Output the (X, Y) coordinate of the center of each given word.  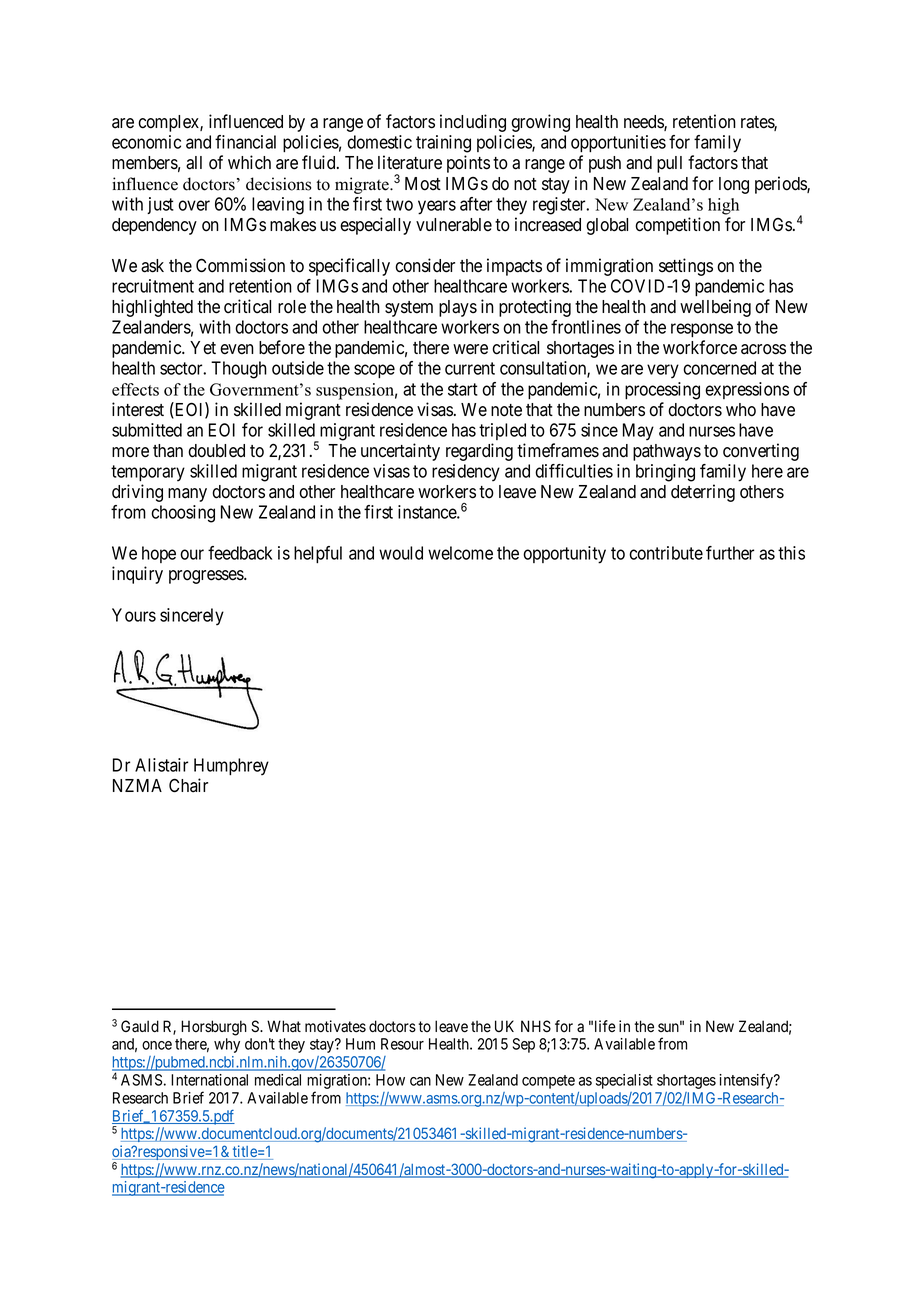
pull (669, 164)
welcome (460, 553)
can (420, 1081)
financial (245, 142)
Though (239, 370)
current (470, 368)
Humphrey (231, 766)
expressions (747, 390)
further (730, 553)
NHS (536, 1026)
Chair (188, 785)
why (227, 1045)
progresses (207, 577)
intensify (747, 1081)
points (468, 164)
